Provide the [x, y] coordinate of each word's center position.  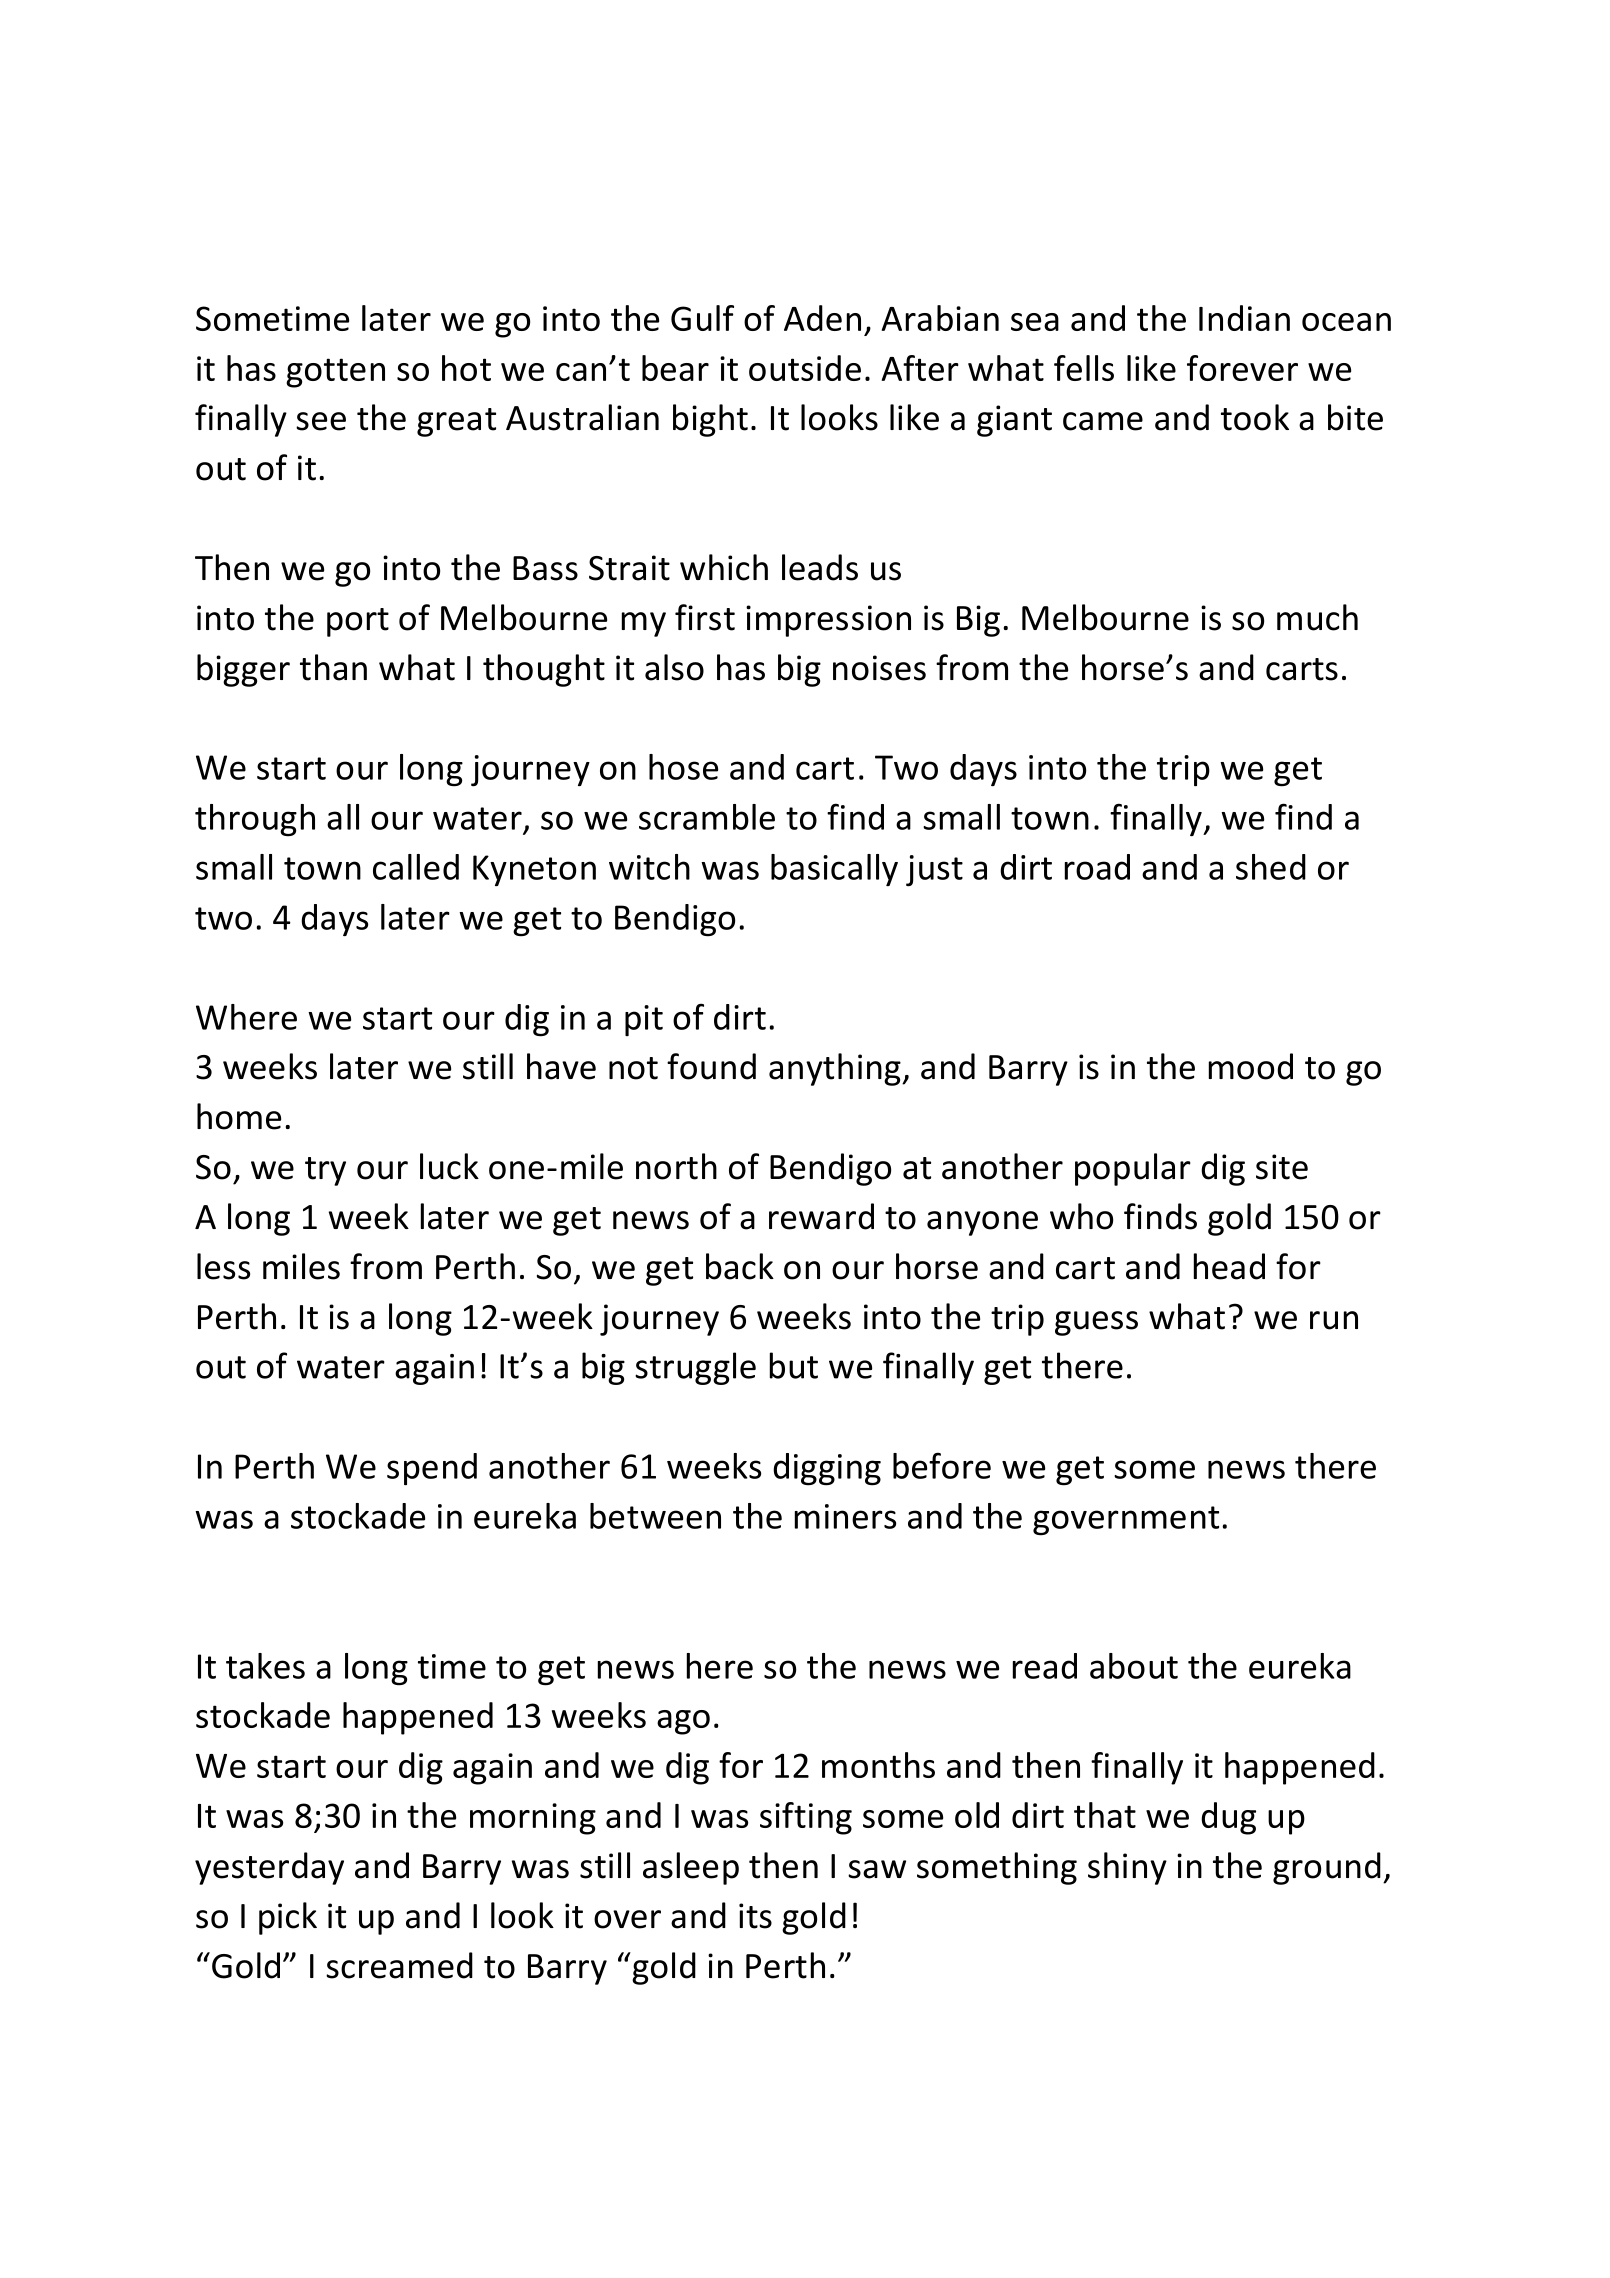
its [755, 1916]
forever [1242, 368]
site [1282, 1167]
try [325, 1171]
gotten [335, 373]
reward [821, 1216]
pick [288, 1918]
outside [805, 368]
